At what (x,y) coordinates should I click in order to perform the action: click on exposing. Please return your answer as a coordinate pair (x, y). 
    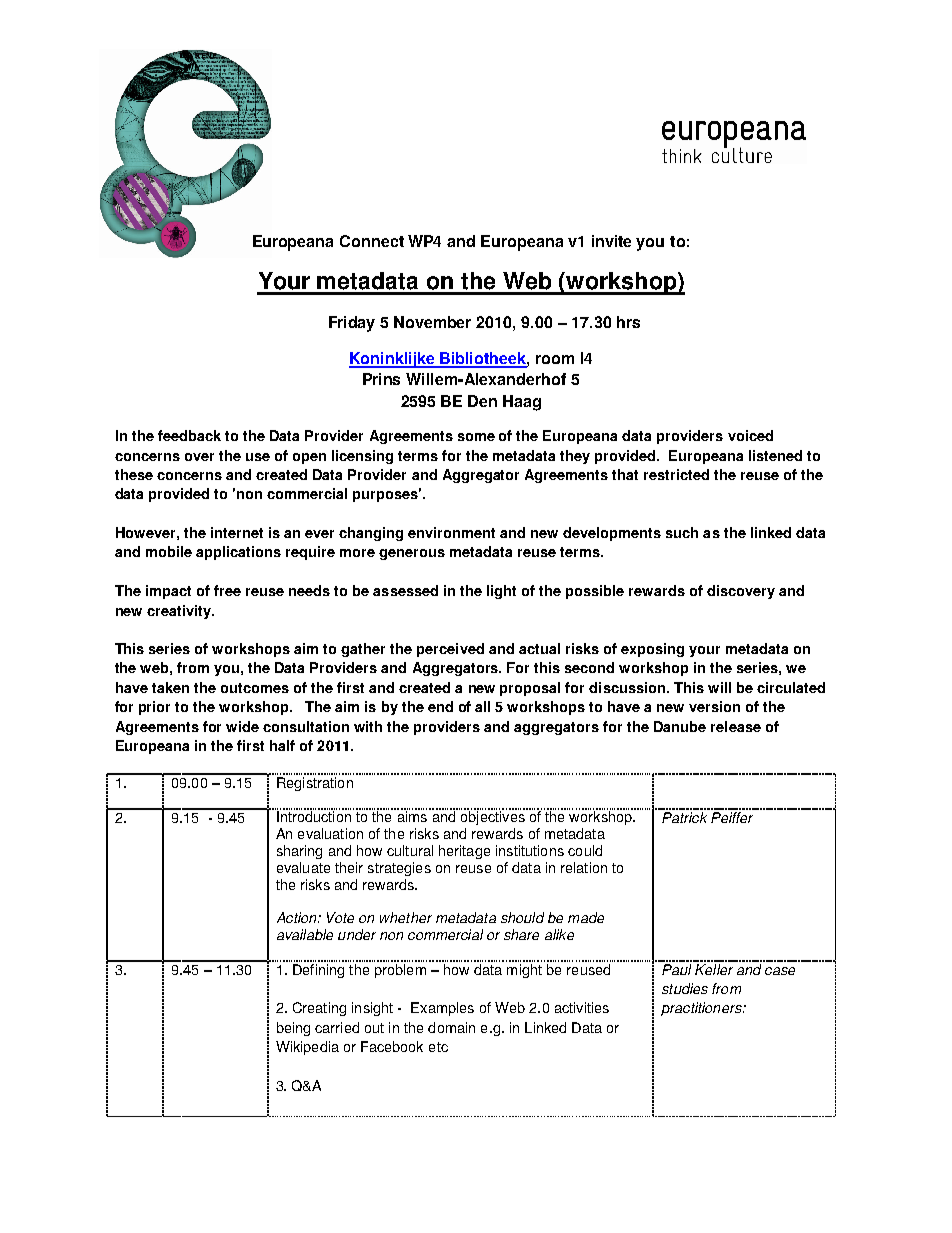
    Looking at the image, I should click on (652, 650).
